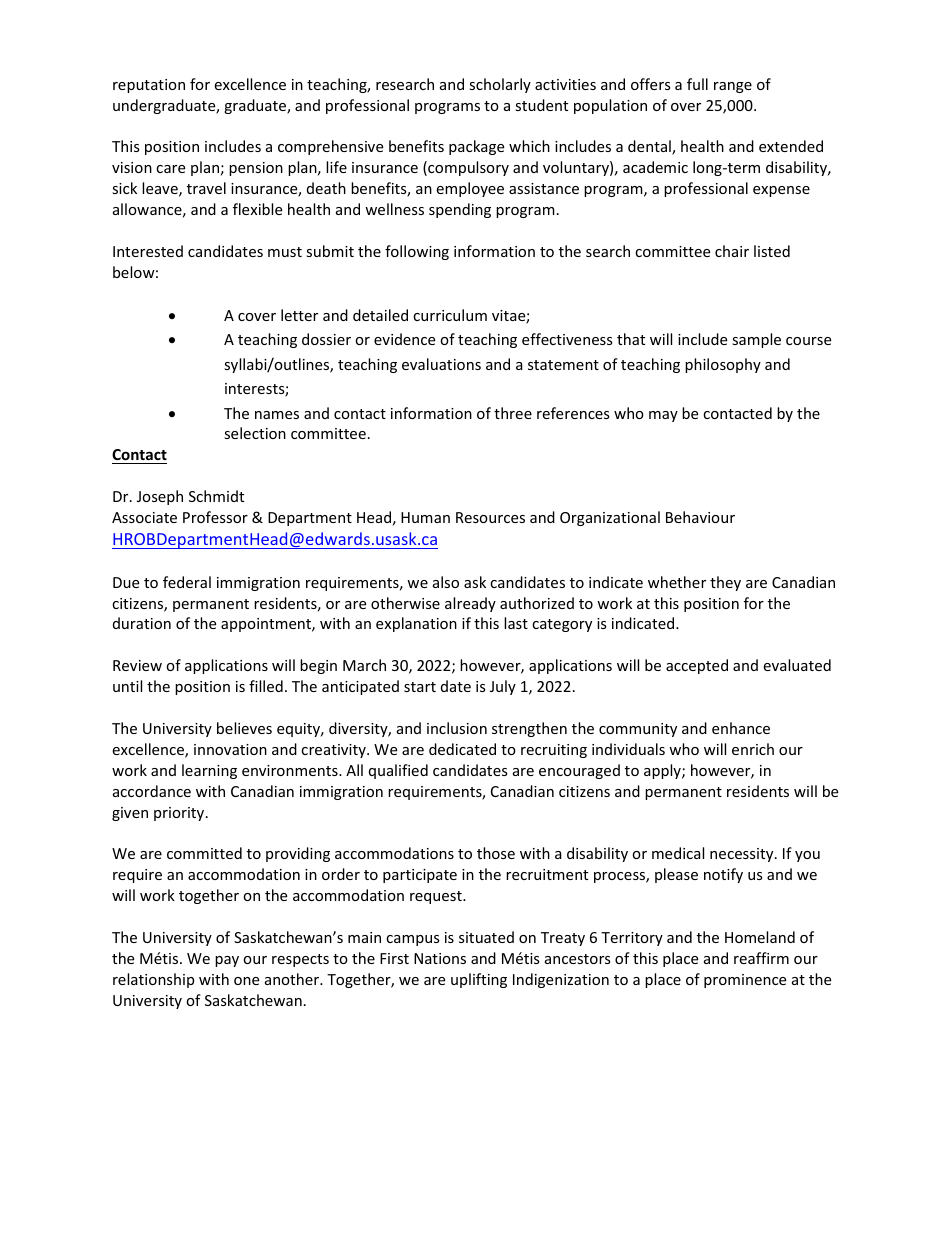 The width and height of the document is (952, 1233). What do you see at coordinates (503, 687) in the document?
I see `July` at bounding box center [503, 687].
